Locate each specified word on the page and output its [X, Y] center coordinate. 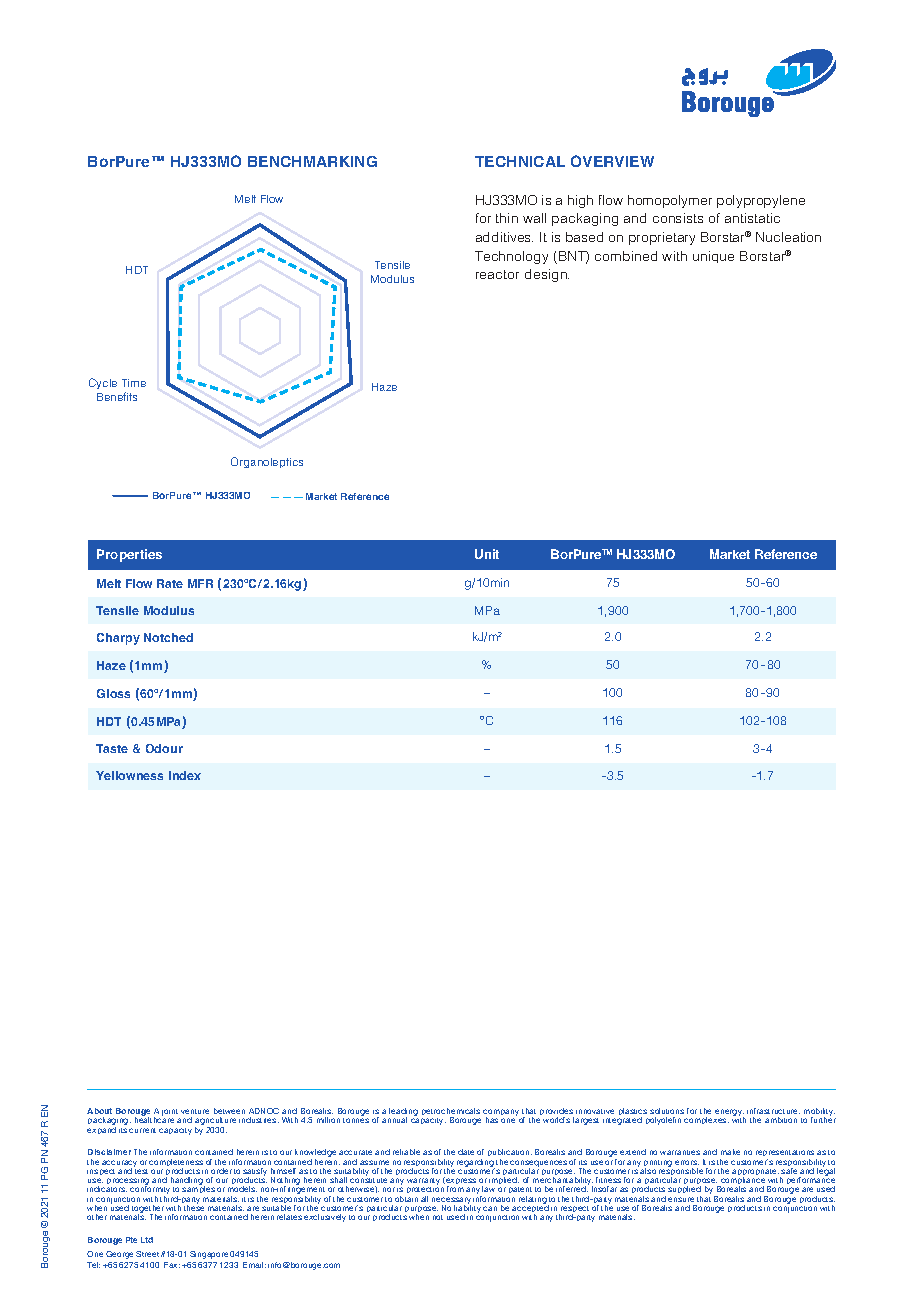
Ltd [147, 1240]
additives [504, 237]
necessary [451, 1202]
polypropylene [761, 201]
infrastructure [773, 1111]
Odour [164, 748]
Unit [487, 554]
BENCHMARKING [312, 161]
